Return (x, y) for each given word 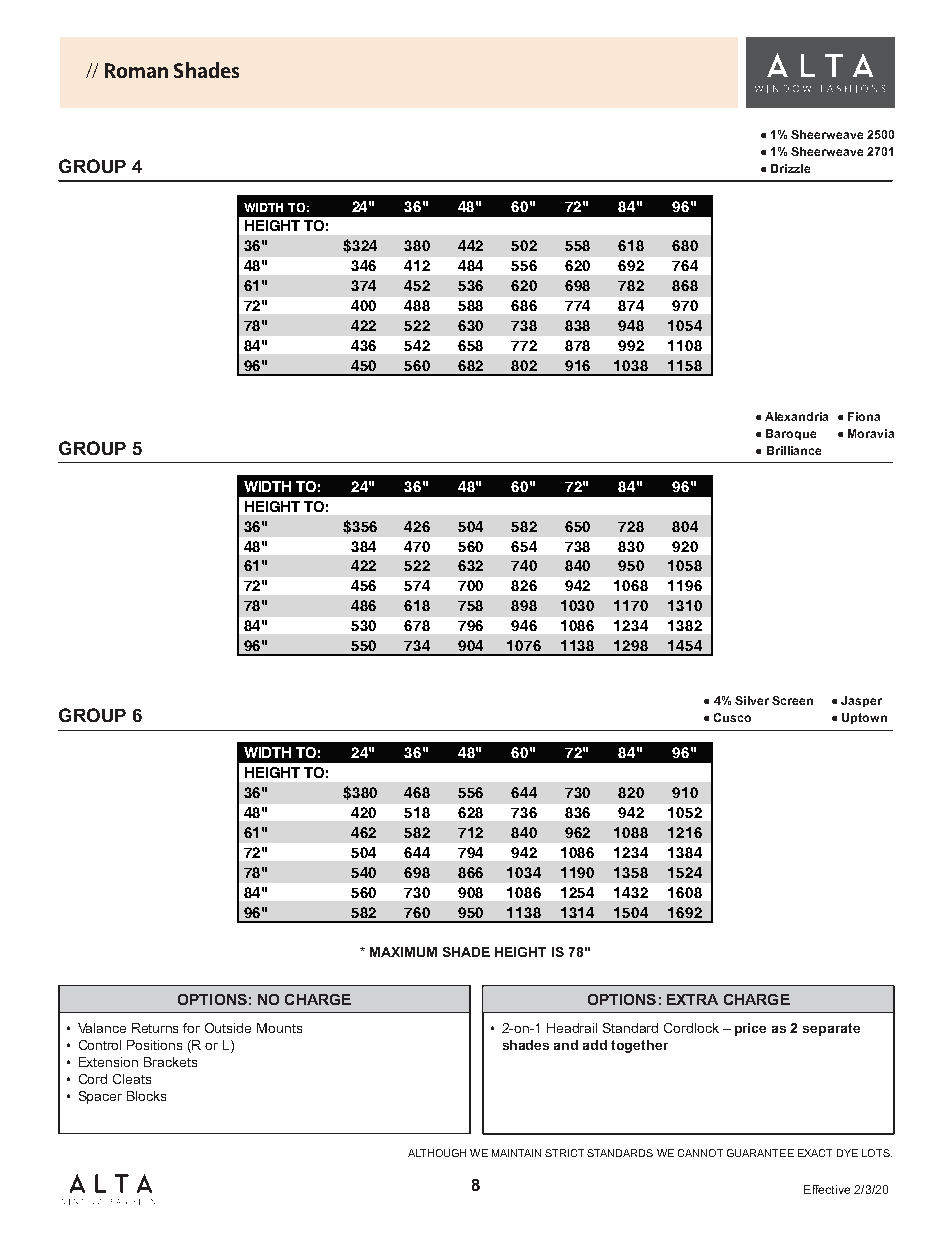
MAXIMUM (403, 952)
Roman (136, 70)
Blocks (146, 1096)
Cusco (732, 717)
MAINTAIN (516, 1153)
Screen (792, 700)
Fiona (864, 416)
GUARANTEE (760, 1153)
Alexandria (796, 416)
